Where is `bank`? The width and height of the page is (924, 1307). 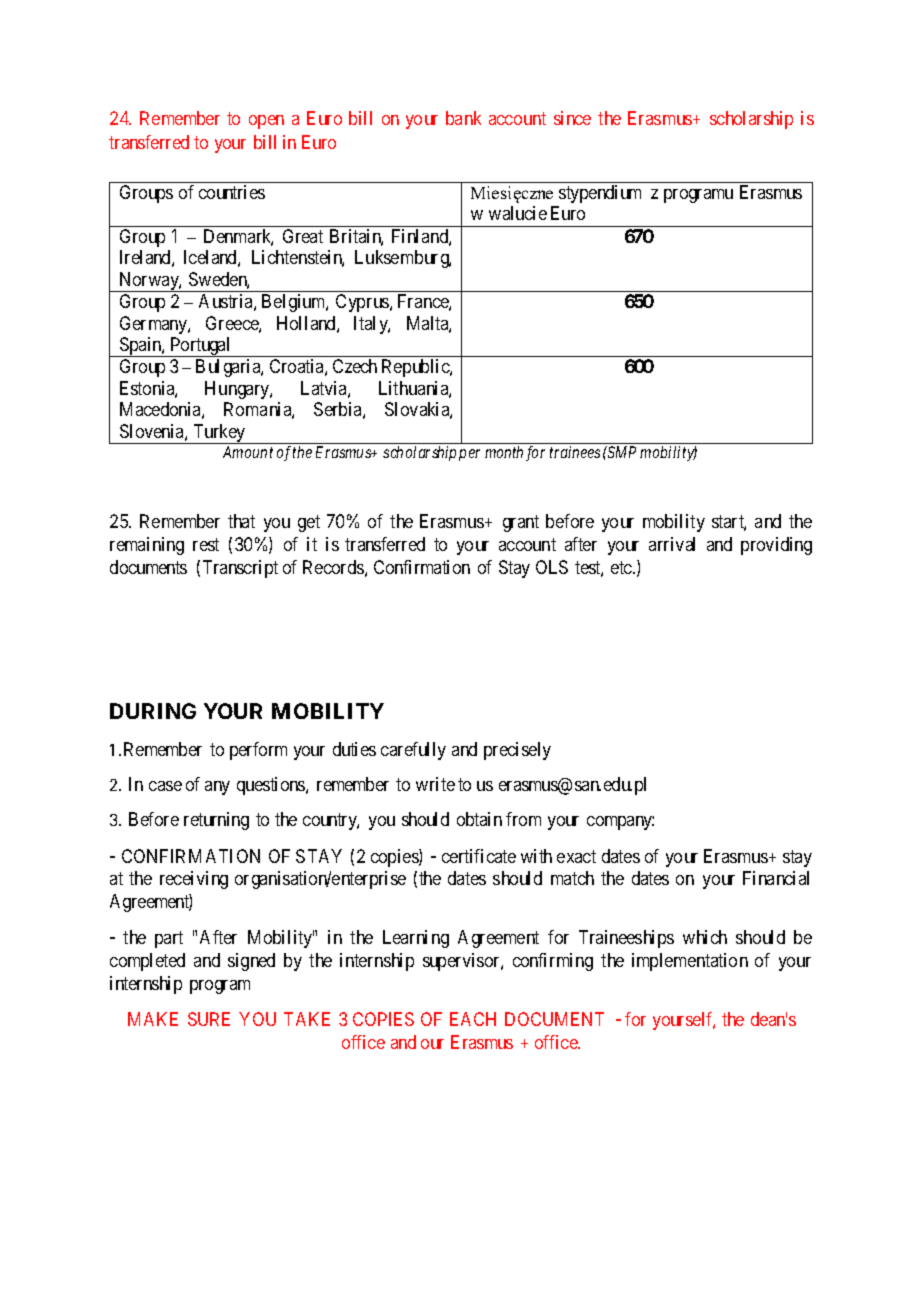
bank is located at coordinates (463, 118).
